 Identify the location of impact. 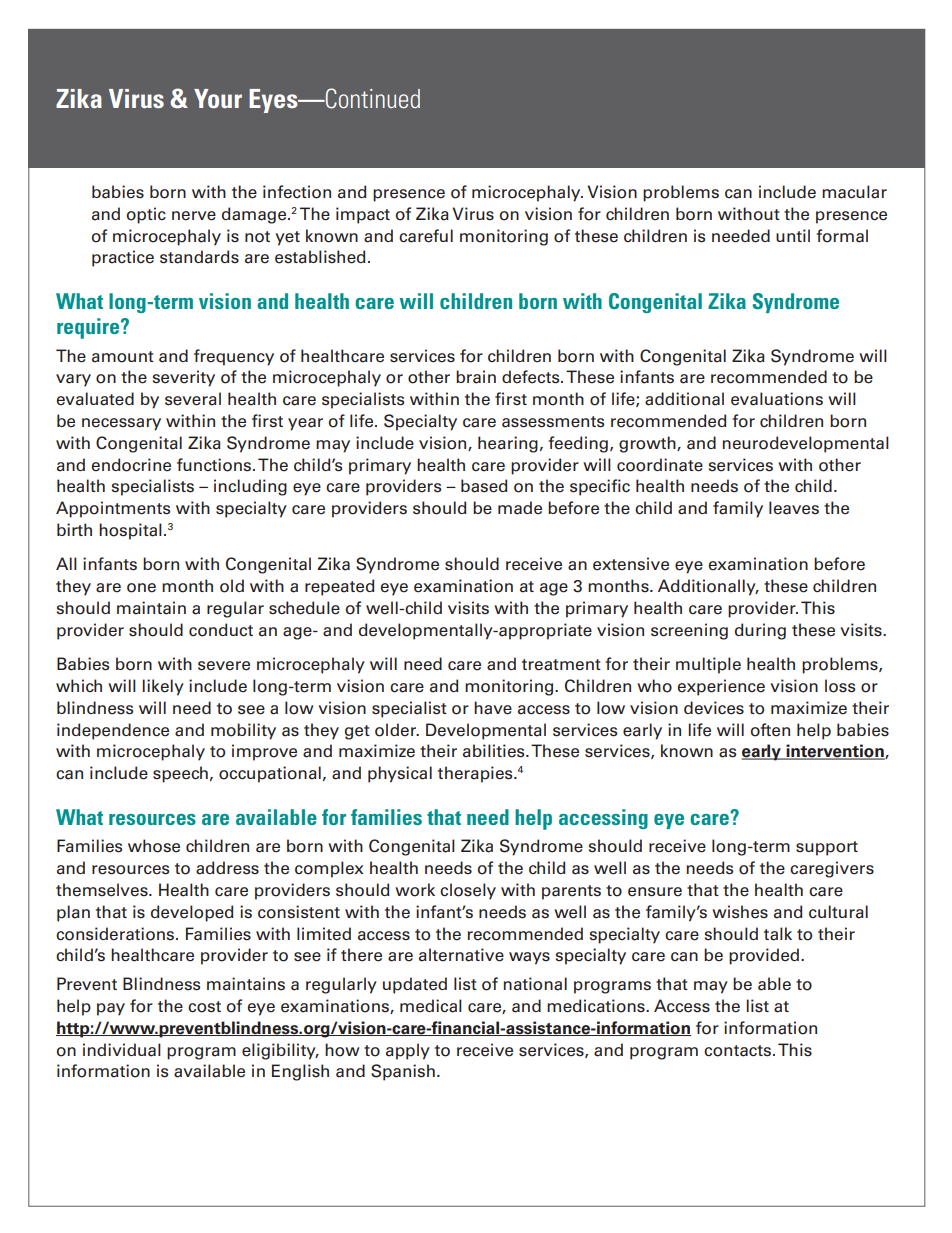
(363, 215).
